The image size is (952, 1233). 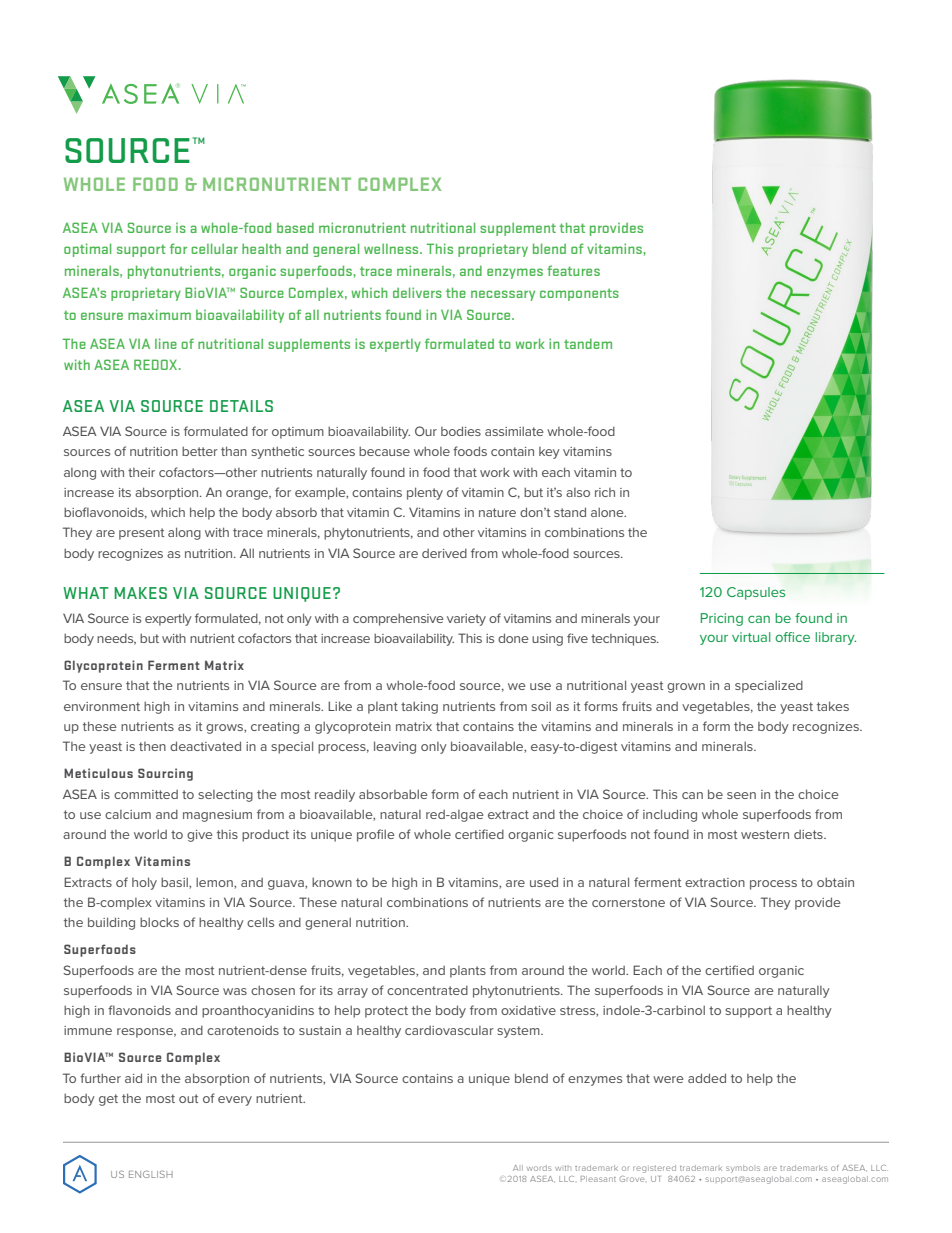 What do you see at coordinates (392, 248) in the screenshot?
I see `wellness` at bounding box center [392, 248].
